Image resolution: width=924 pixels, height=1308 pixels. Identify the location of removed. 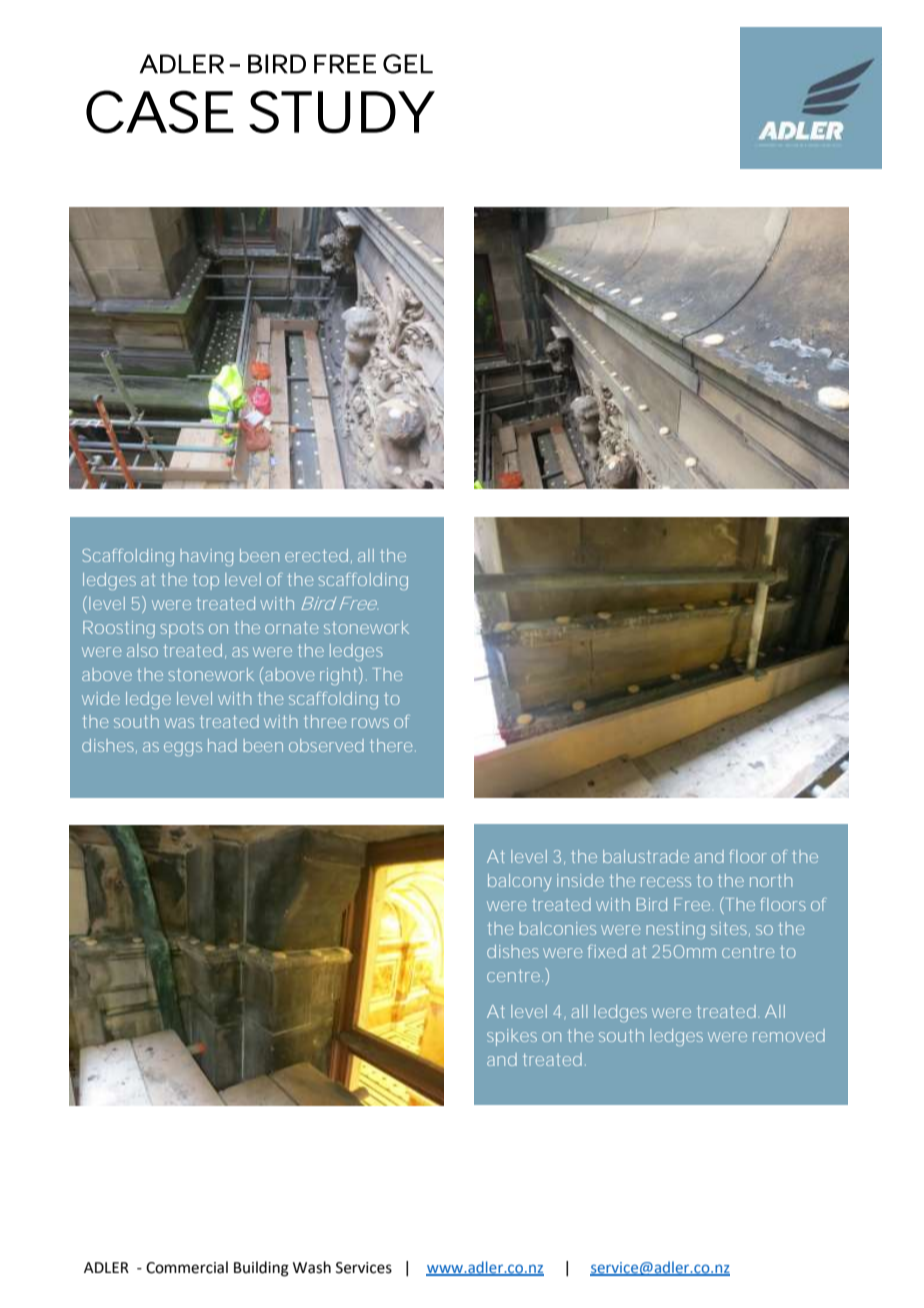
(789, 1035).
